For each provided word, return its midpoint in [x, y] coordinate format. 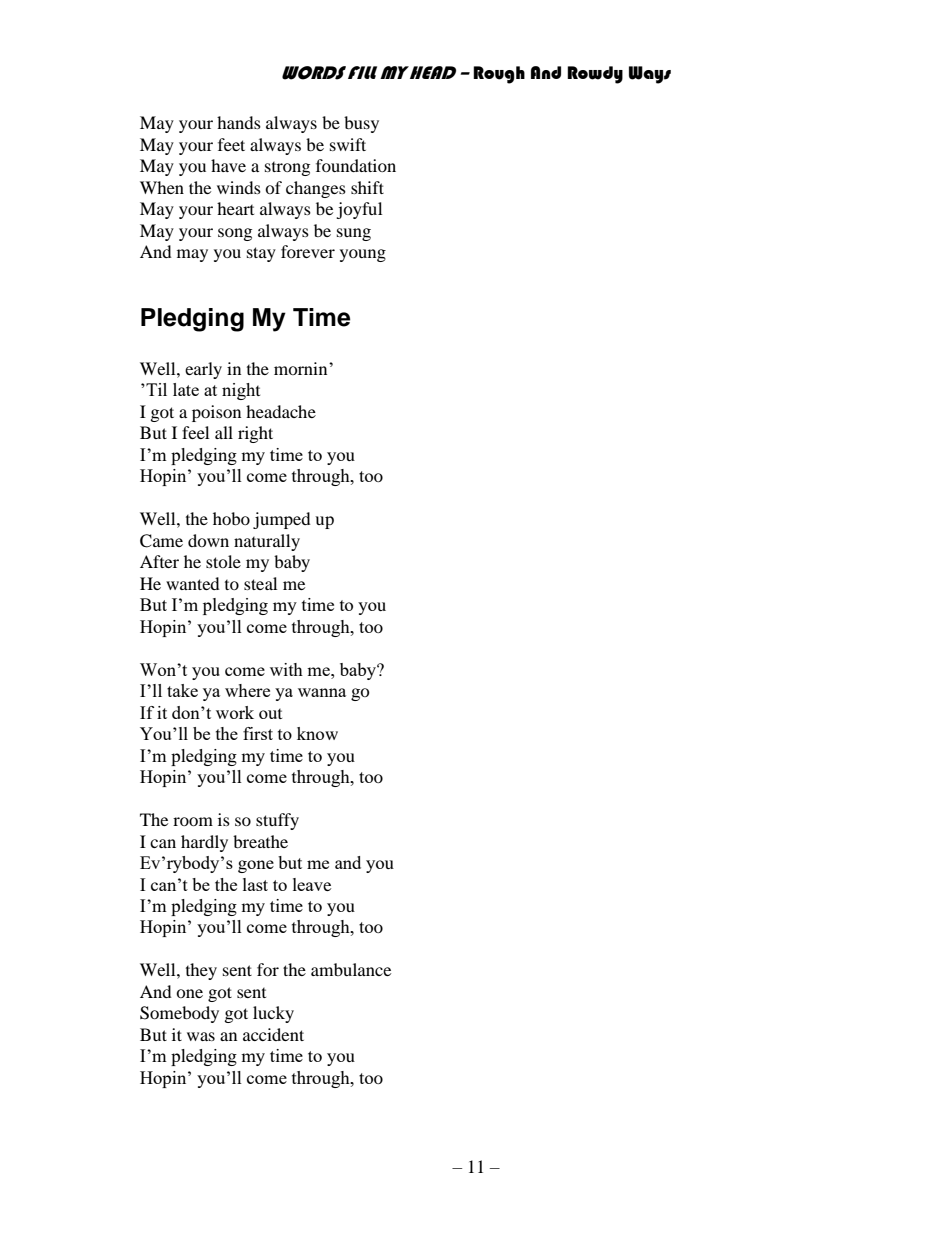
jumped [282, 520]
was [201, 1036]
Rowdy [595, 75]
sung [354, 234]
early [203, 370]
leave [312, 884]
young [363, 255]
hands [239, 122]
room [193, 821]
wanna [322, 692]
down [208, 540]
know [317, 733]
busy [361, 124]
